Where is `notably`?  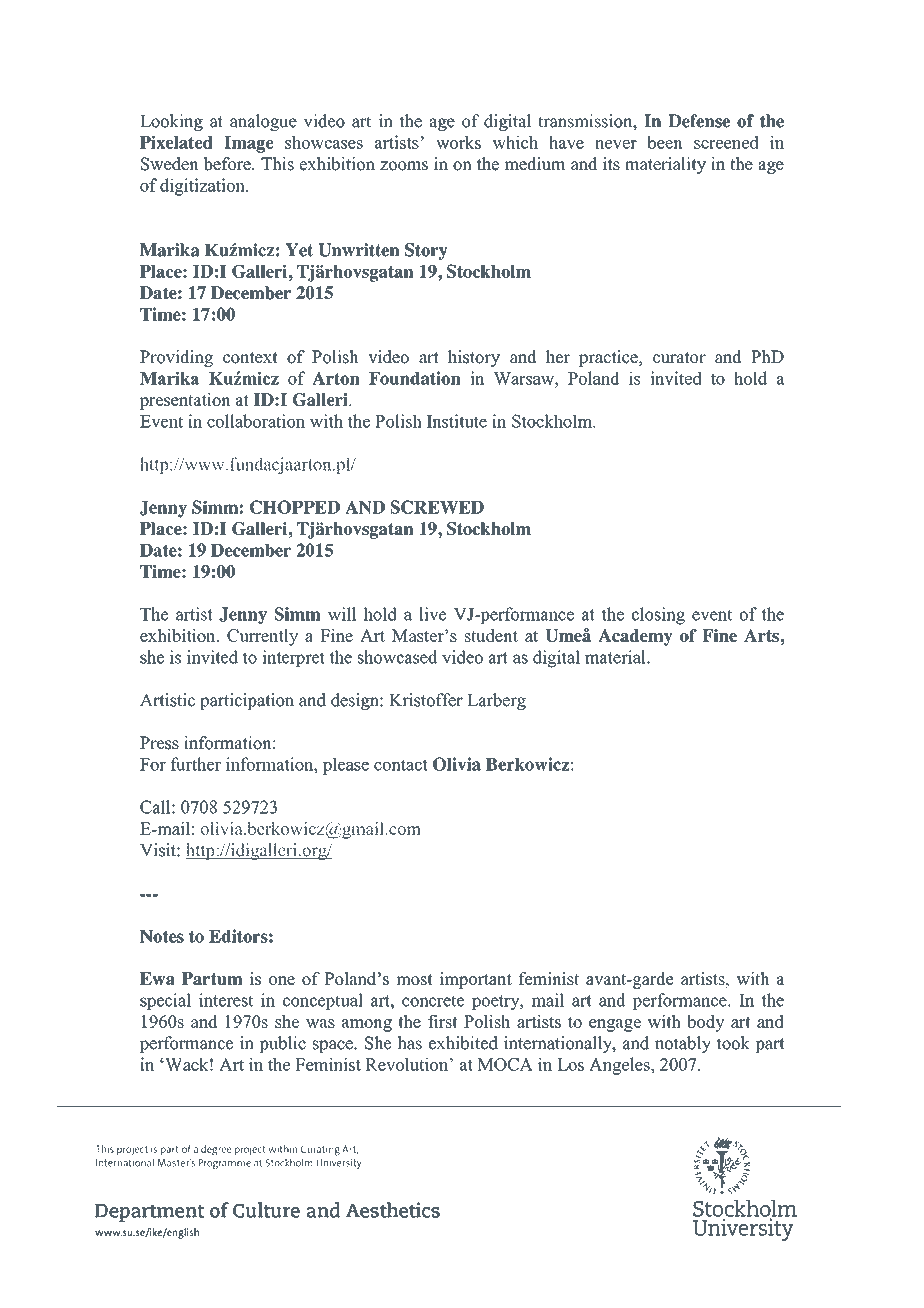
notably is located at coordinates (683, 1044).
